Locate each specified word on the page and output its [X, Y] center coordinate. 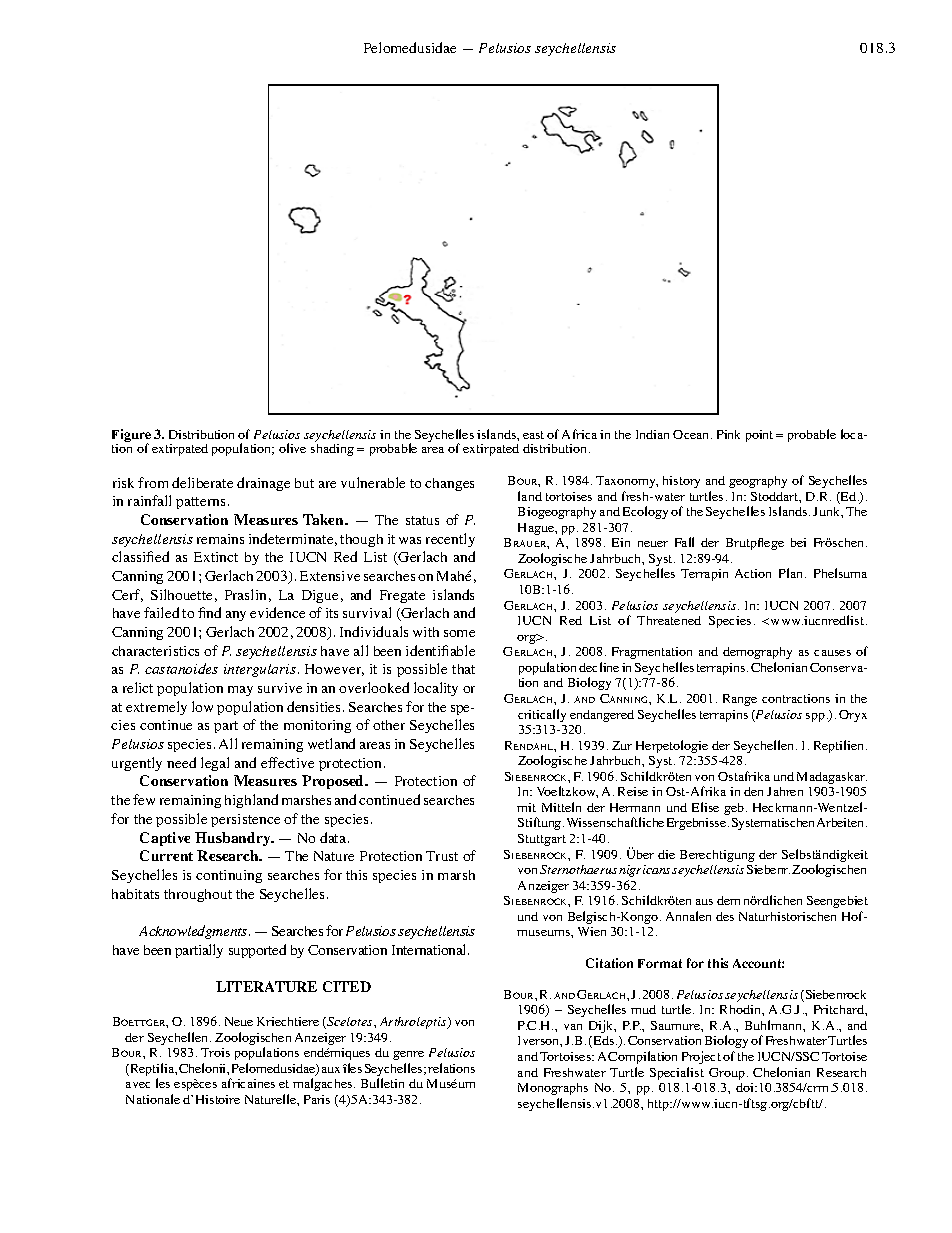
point [759, 436]
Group [727, 1074]
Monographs [553, 1089]
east [533, 435]
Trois [215, 1052]
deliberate [202, 482]
